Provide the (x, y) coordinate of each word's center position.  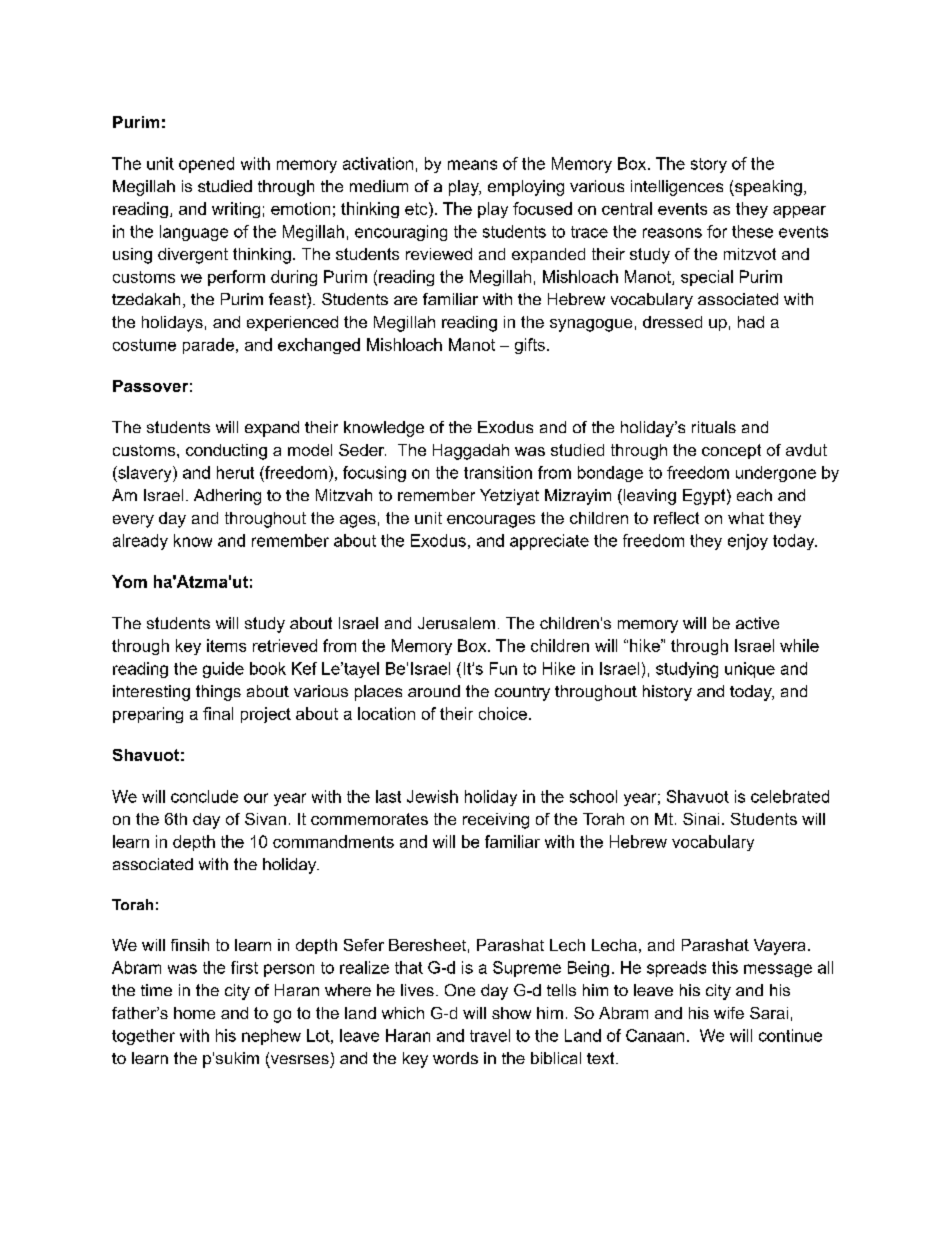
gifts (530, 346)
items (226, 645)
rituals (714, 427)
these (752, 231)
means (472, 165)
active (757, 623)
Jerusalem (456, 623)
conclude (204, 796)
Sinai (701, 819)
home (194, 1013)
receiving (496, 821)
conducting (226, 452)
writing (236, 210)
